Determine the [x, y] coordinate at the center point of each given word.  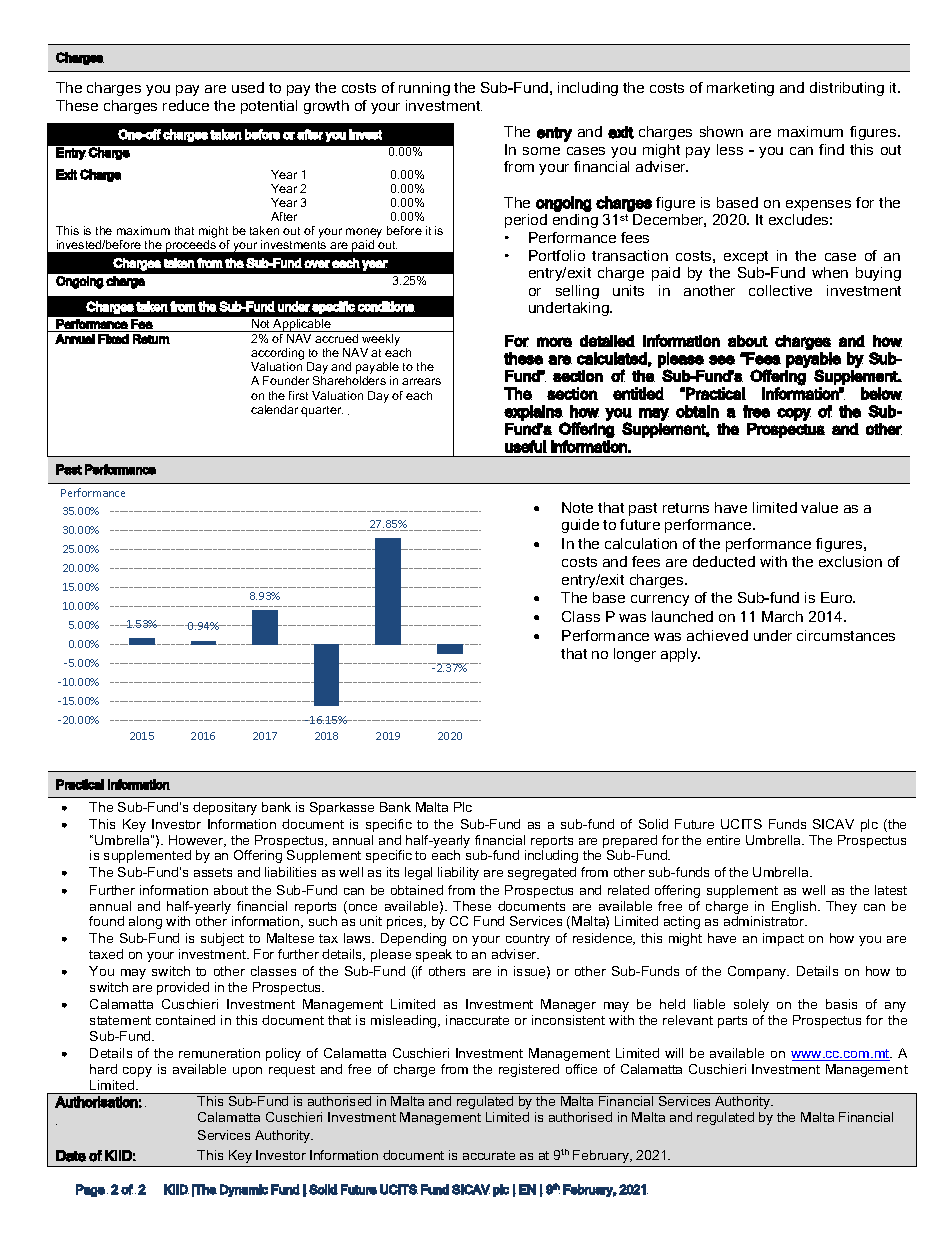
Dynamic [244, 1190]
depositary [225, 808]
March [782, 616]
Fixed [113, 339]
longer [635, 655]
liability [458, 873]
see [722, 360]
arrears [421, 381]
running [424, 89]
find [831, 149]
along [145, 922]
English [795, 907]
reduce [186, 105]
